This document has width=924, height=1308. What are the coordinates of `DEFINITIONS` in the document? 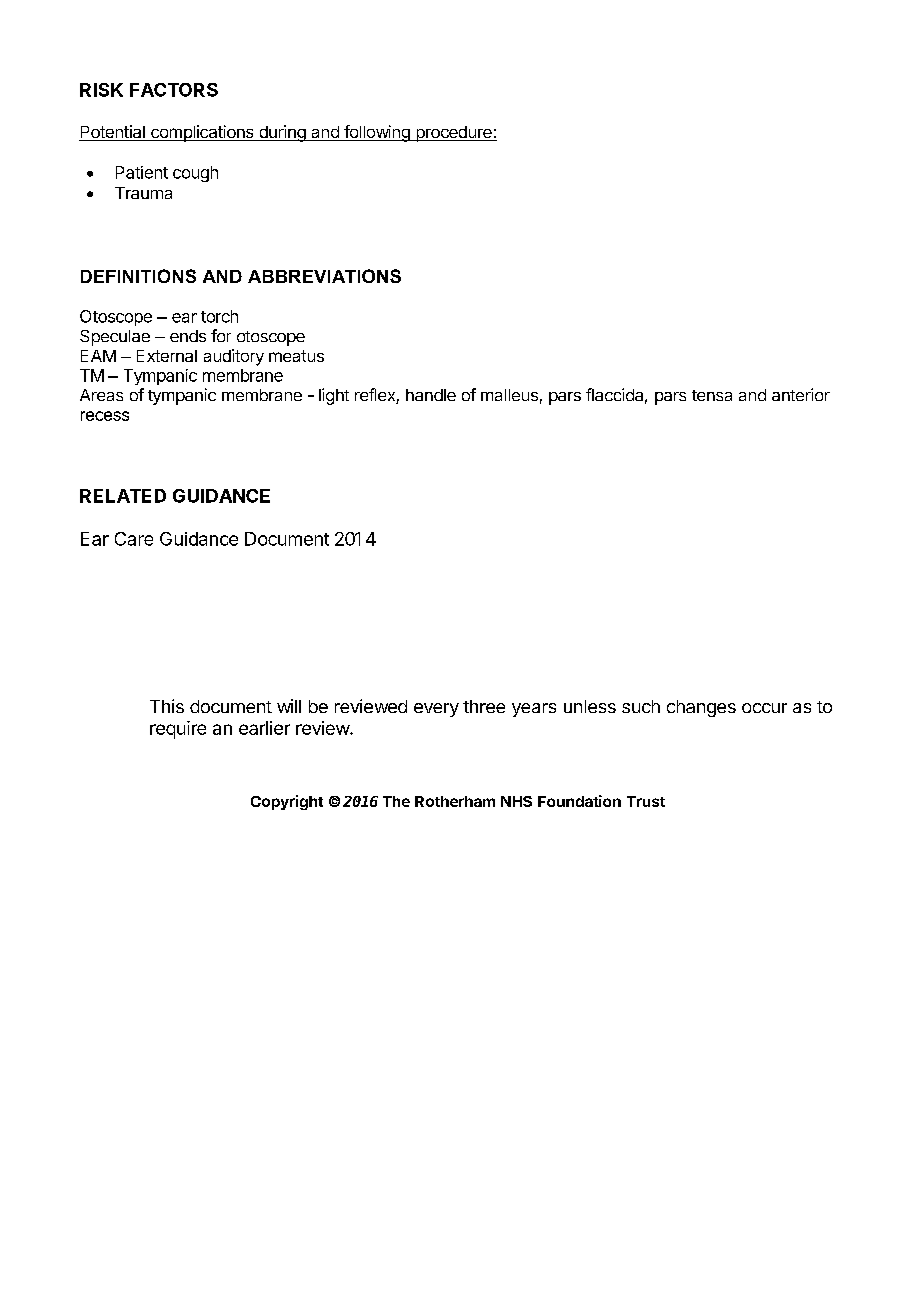 It's located at (138, 276).
